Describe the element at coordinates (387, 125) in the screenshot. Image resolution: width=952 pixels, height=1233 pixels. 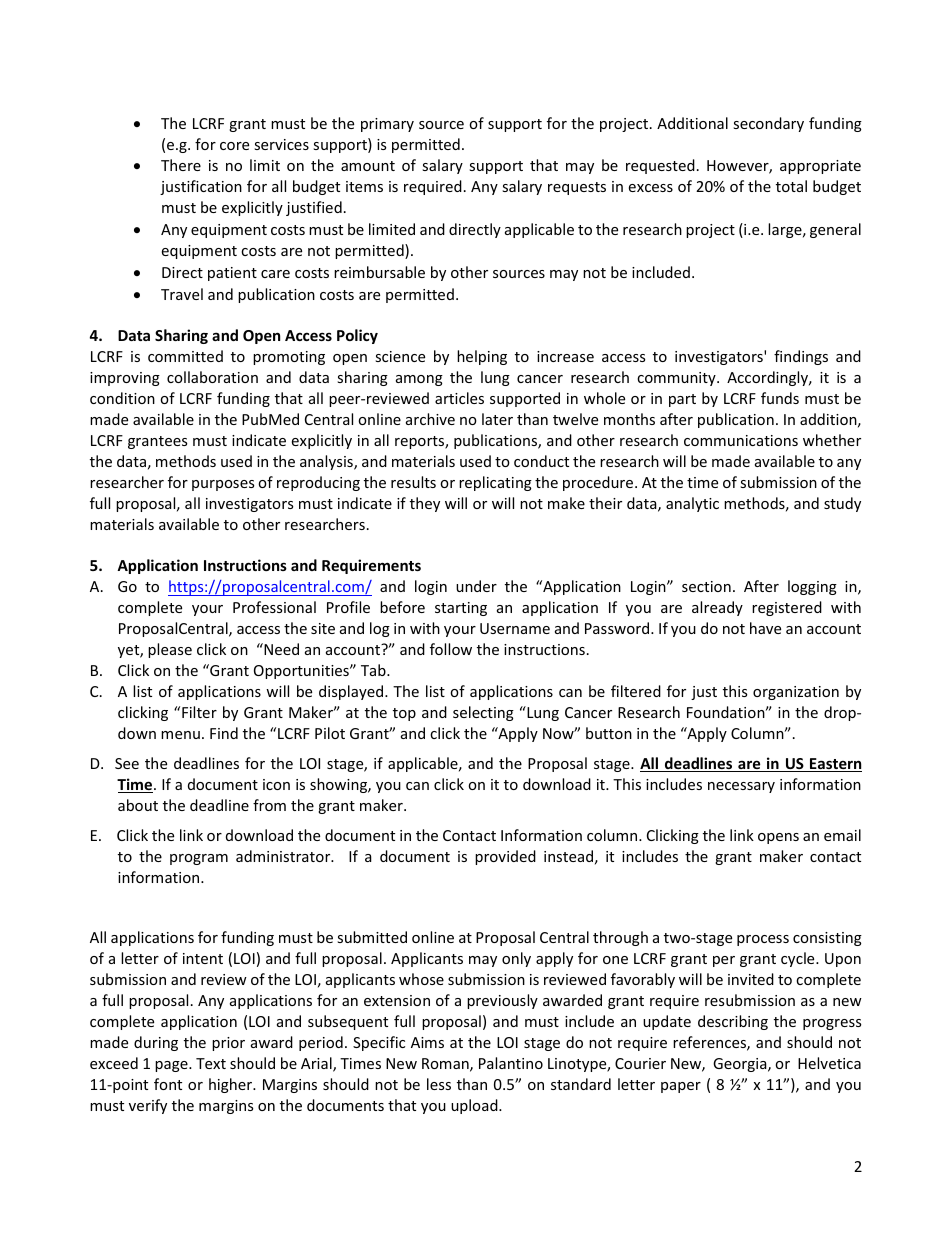
I see `primary` at that location.
